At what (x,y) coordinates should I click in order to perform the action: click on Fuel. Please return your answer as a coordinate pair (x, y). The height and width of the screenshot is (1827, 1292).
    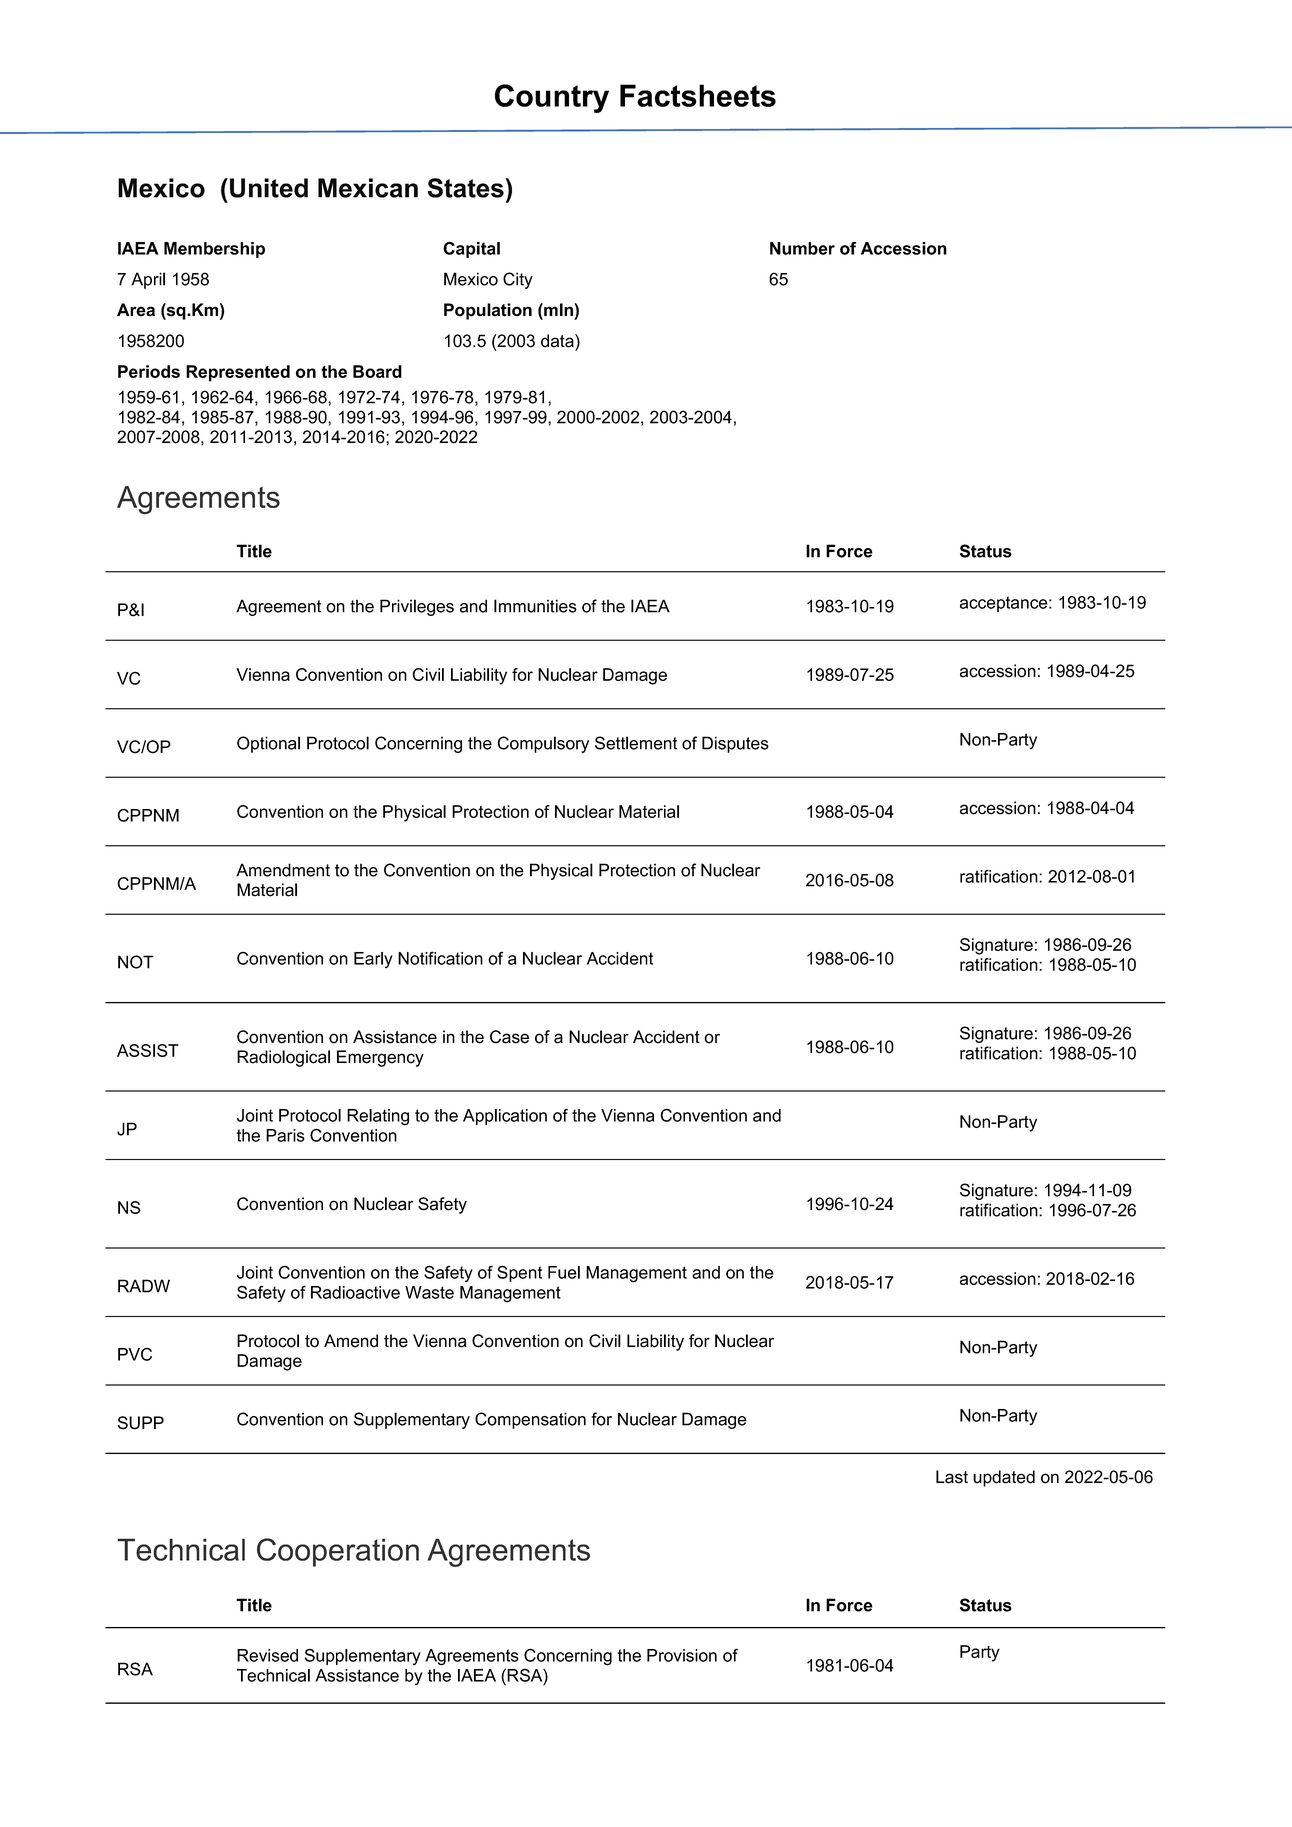
    Looking at the image, I should click on (564, 1272).
